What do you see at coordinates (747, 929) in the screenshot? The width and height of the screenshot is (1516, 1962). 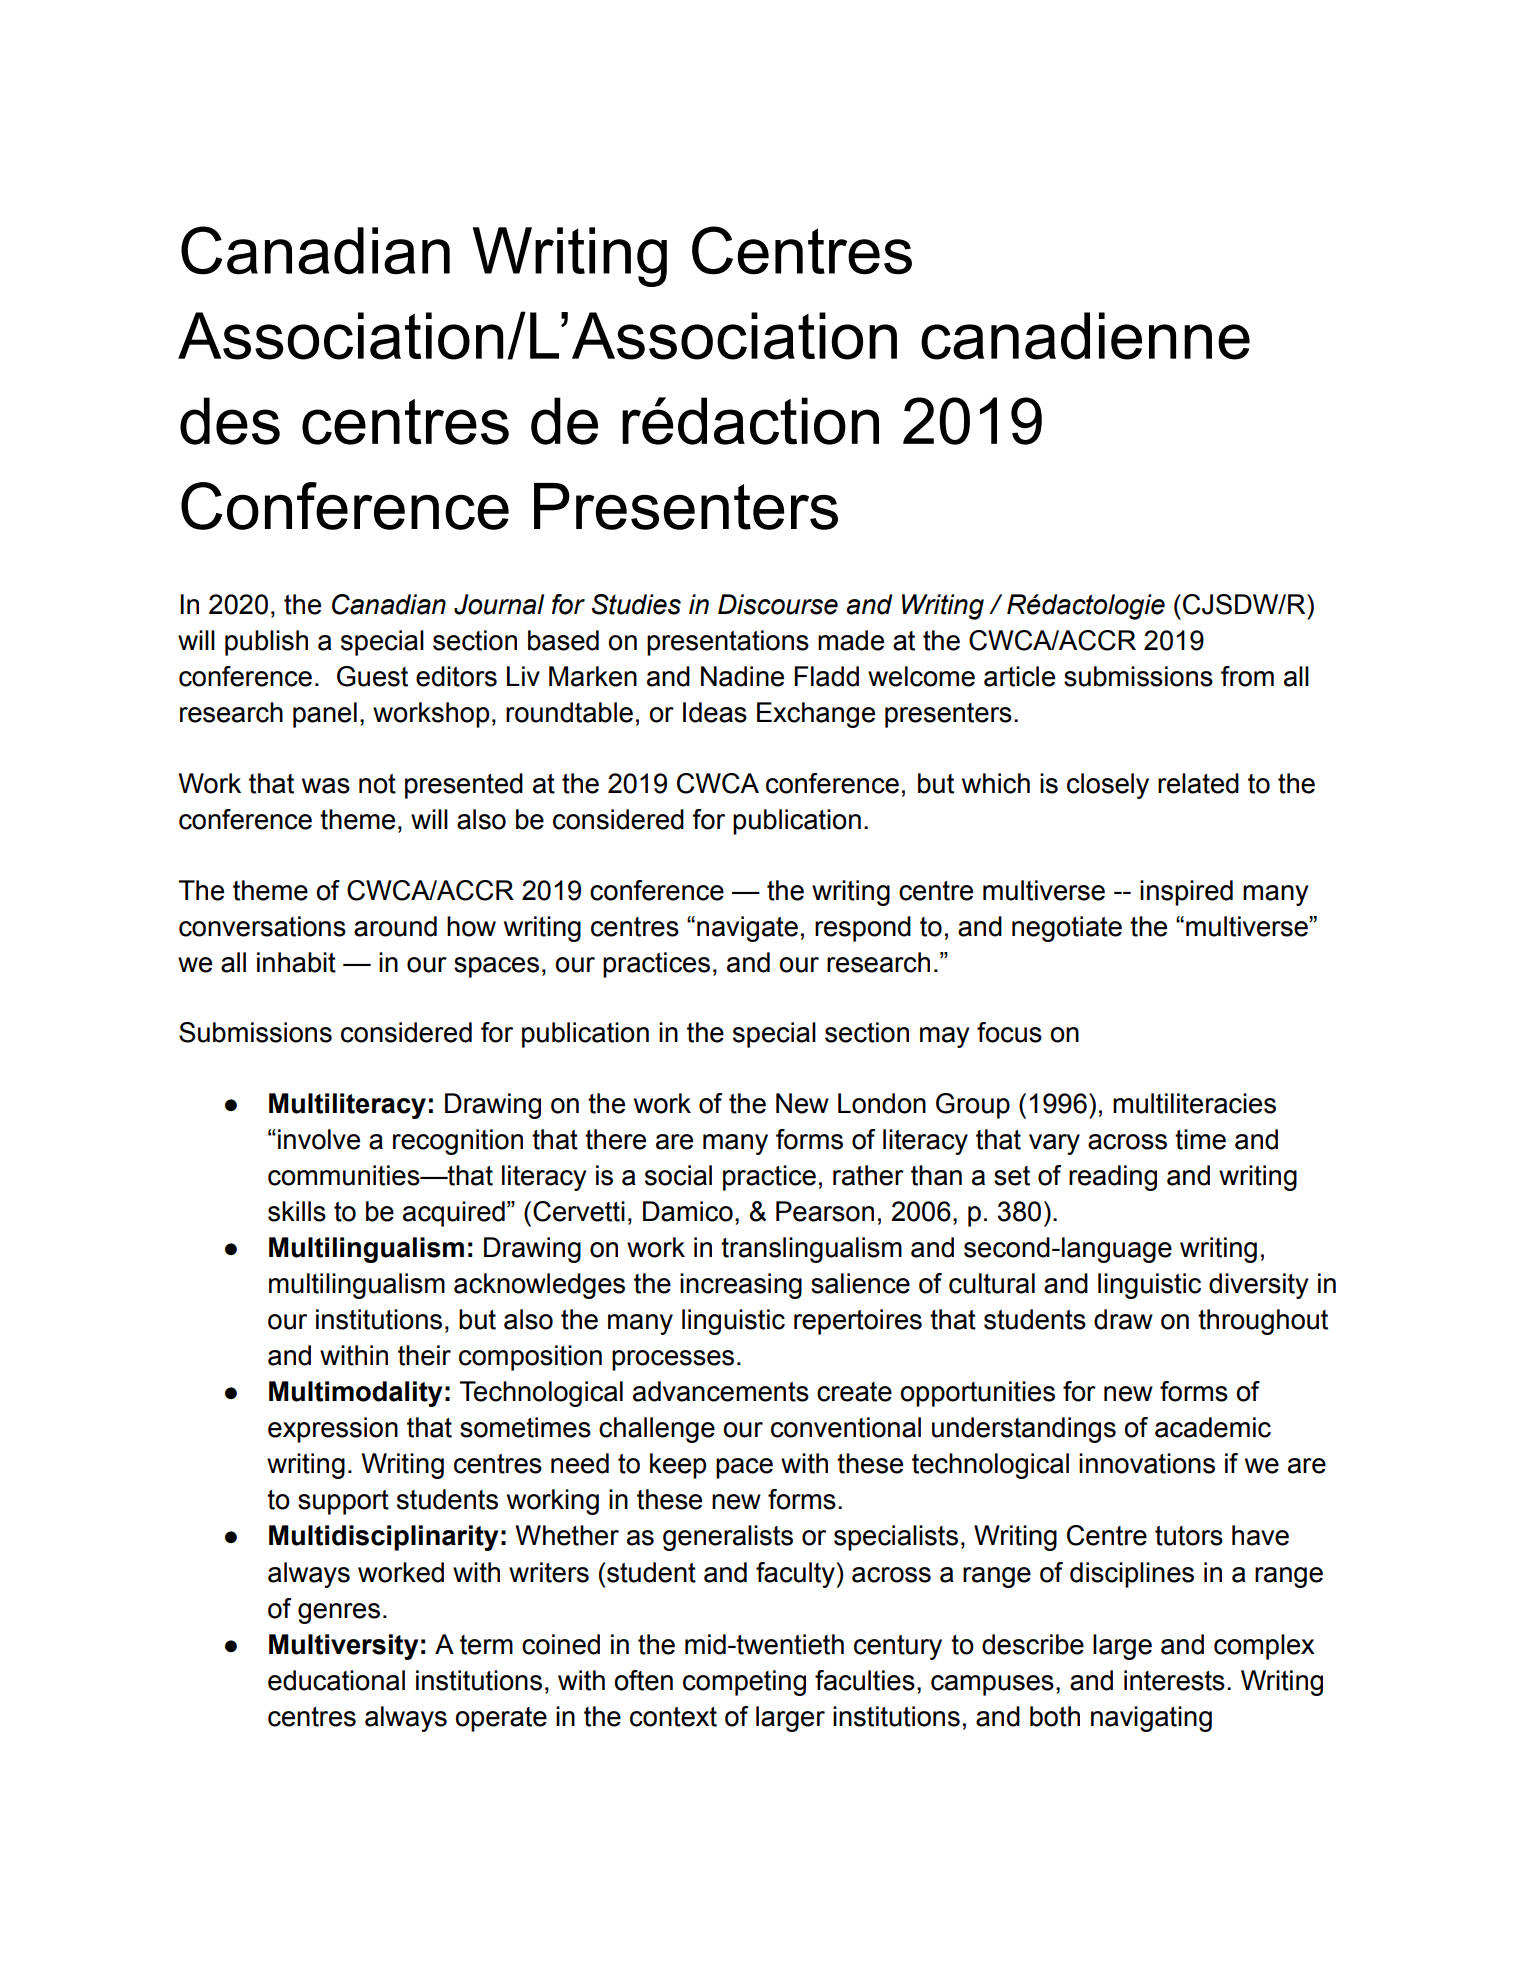 I see `navigate` at bounding box center [747, 929].
